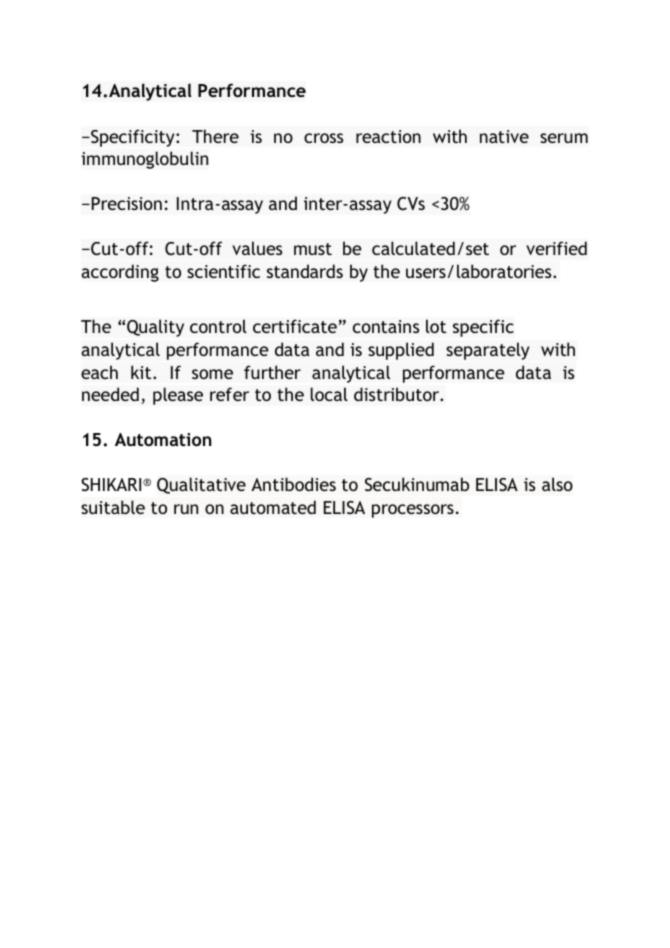 Image resolution: width=670 pixels, height=948 pixels. I want to click on verified, so click(556, 248).
